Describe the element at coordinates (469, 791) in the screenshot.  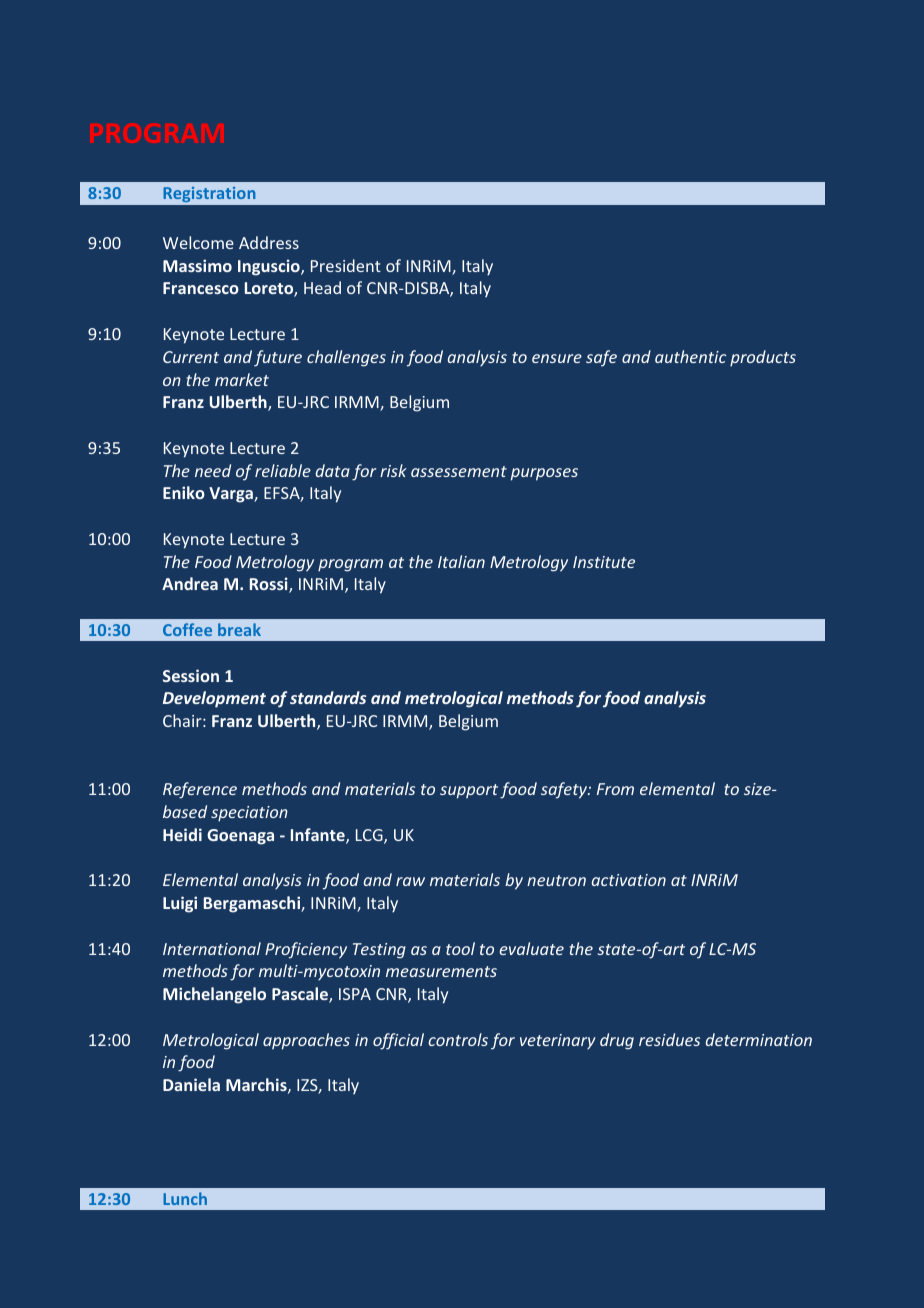
I see `support` at that location.
